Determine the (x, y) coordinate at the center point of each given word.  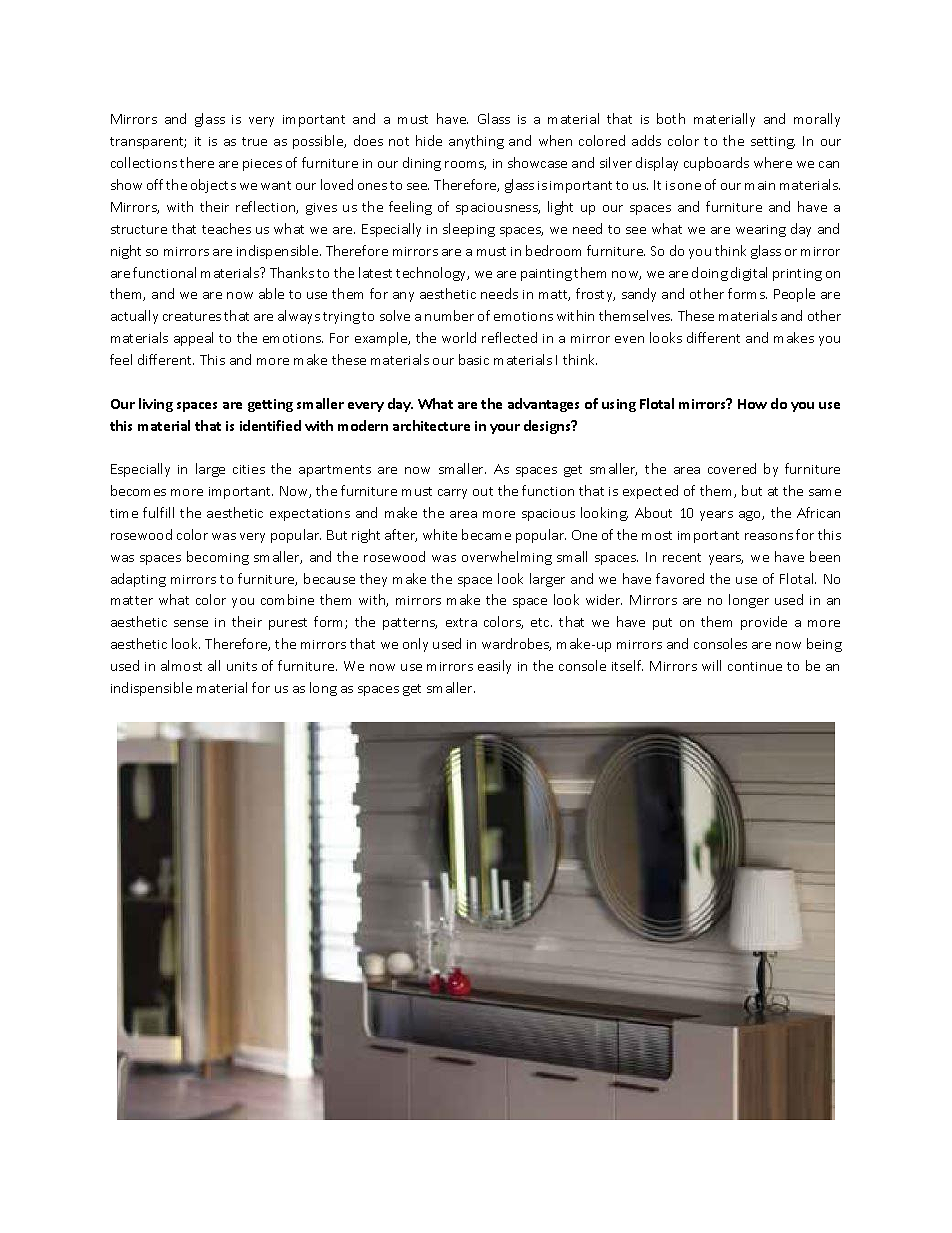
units (242, 666)
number (449, 315)
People (794, 295)
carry (452, 494)
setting (773, 143)
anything (476, 142)
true (254, 141)
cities (249, 469)
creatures (192, 316)
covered (732, 468)
